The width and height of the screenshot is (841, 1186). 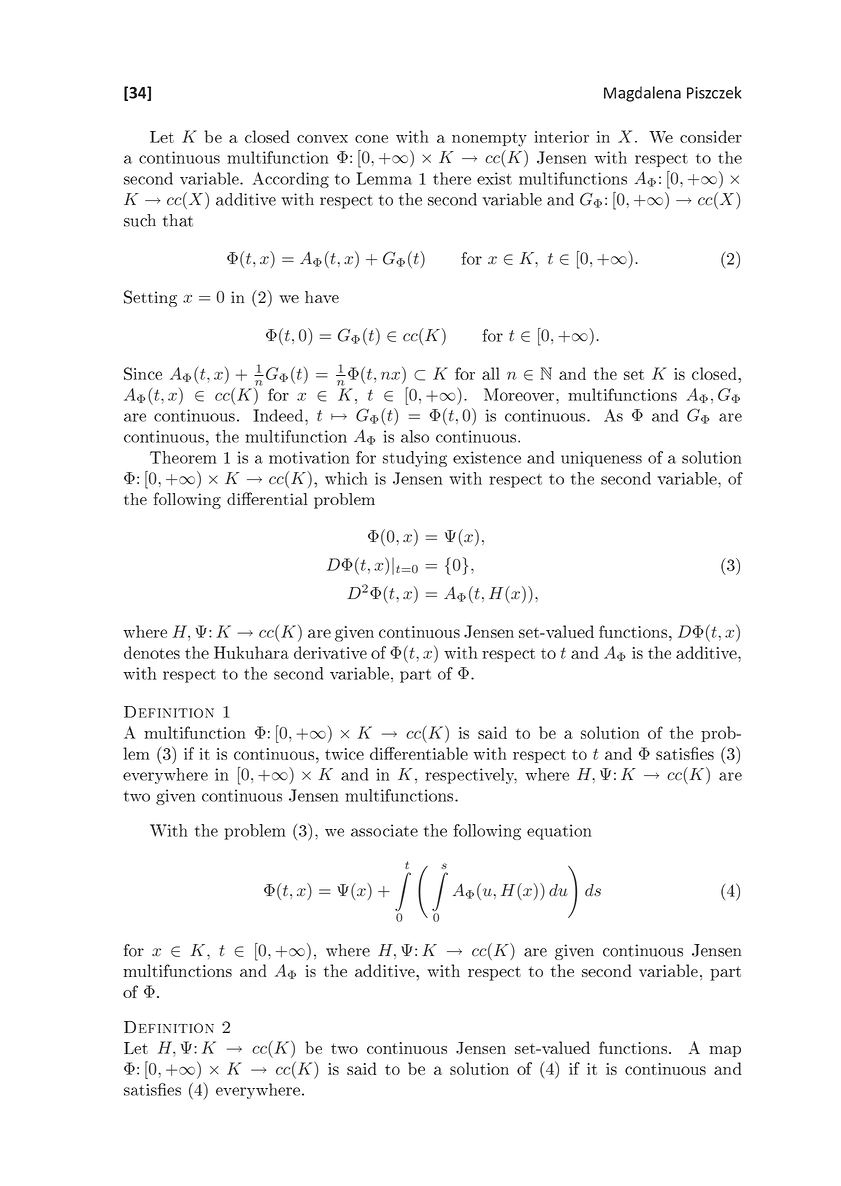 What do you see at coordinates (520, 394) in the screenshot?
I see `Moreover` at bounding box center [520, 394].
